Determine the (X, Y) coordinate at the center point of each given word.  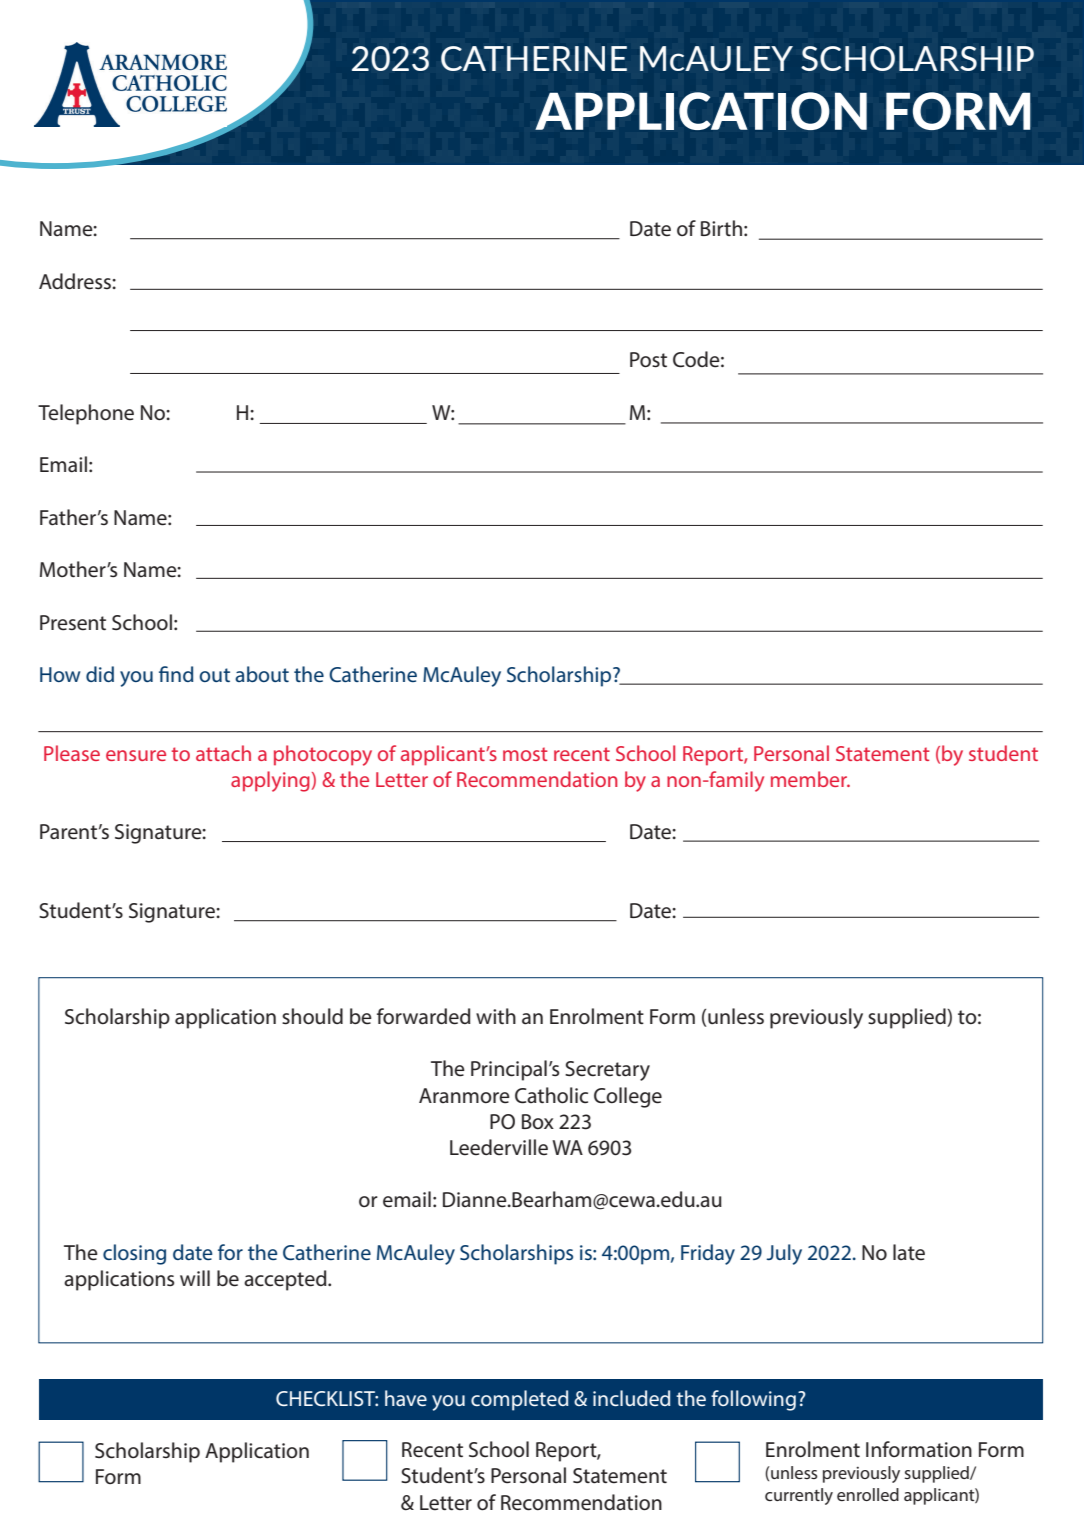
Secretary (607, 1071)
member (810, 779)
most (525, 754)
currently (799, 1496)
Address (76, 281)
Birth (721, 228)
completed (519, 1400)
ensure (136, 755)
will (195, 1278)
